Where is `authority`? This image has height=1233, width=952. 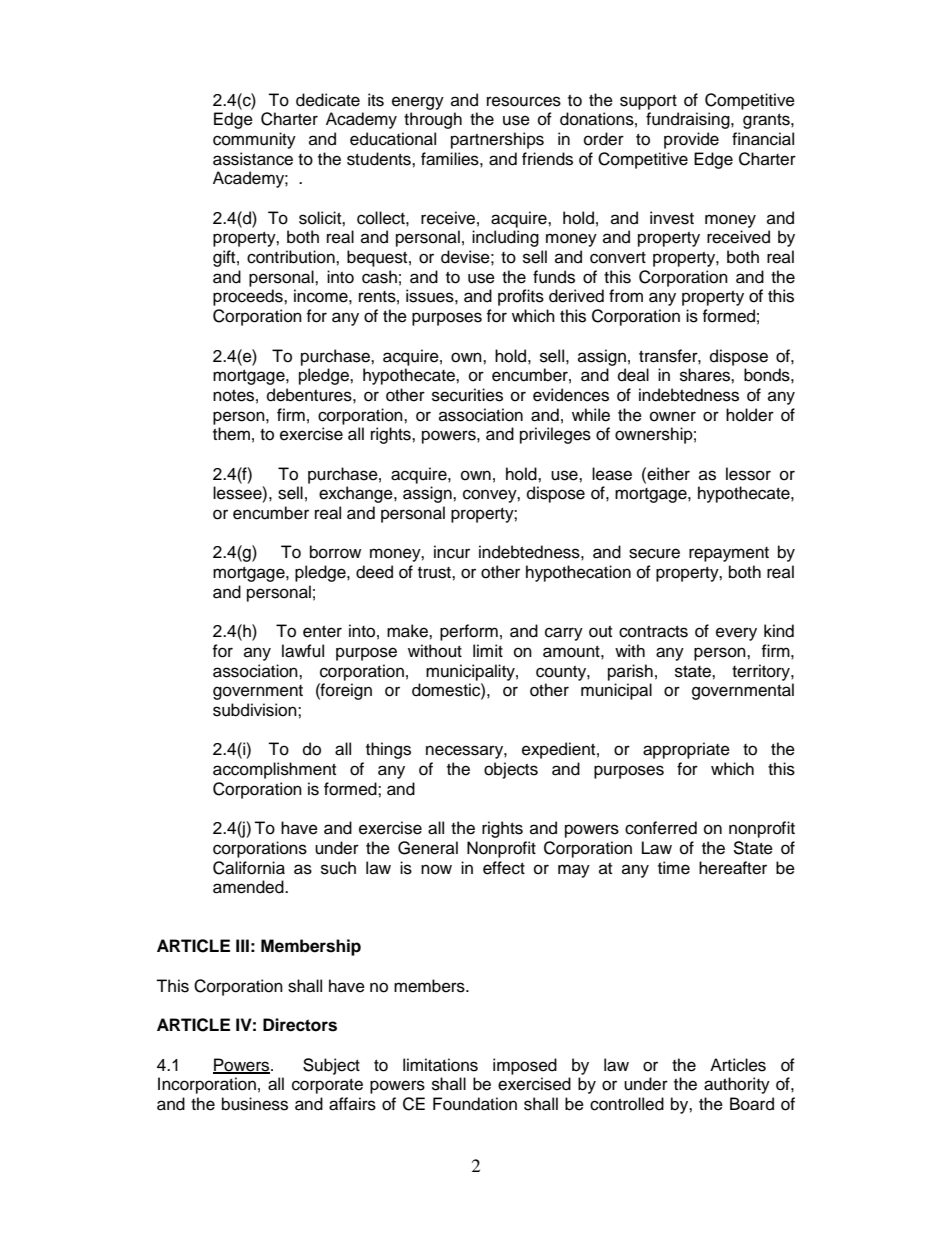 authority is located at coordinates (737, 1085).
